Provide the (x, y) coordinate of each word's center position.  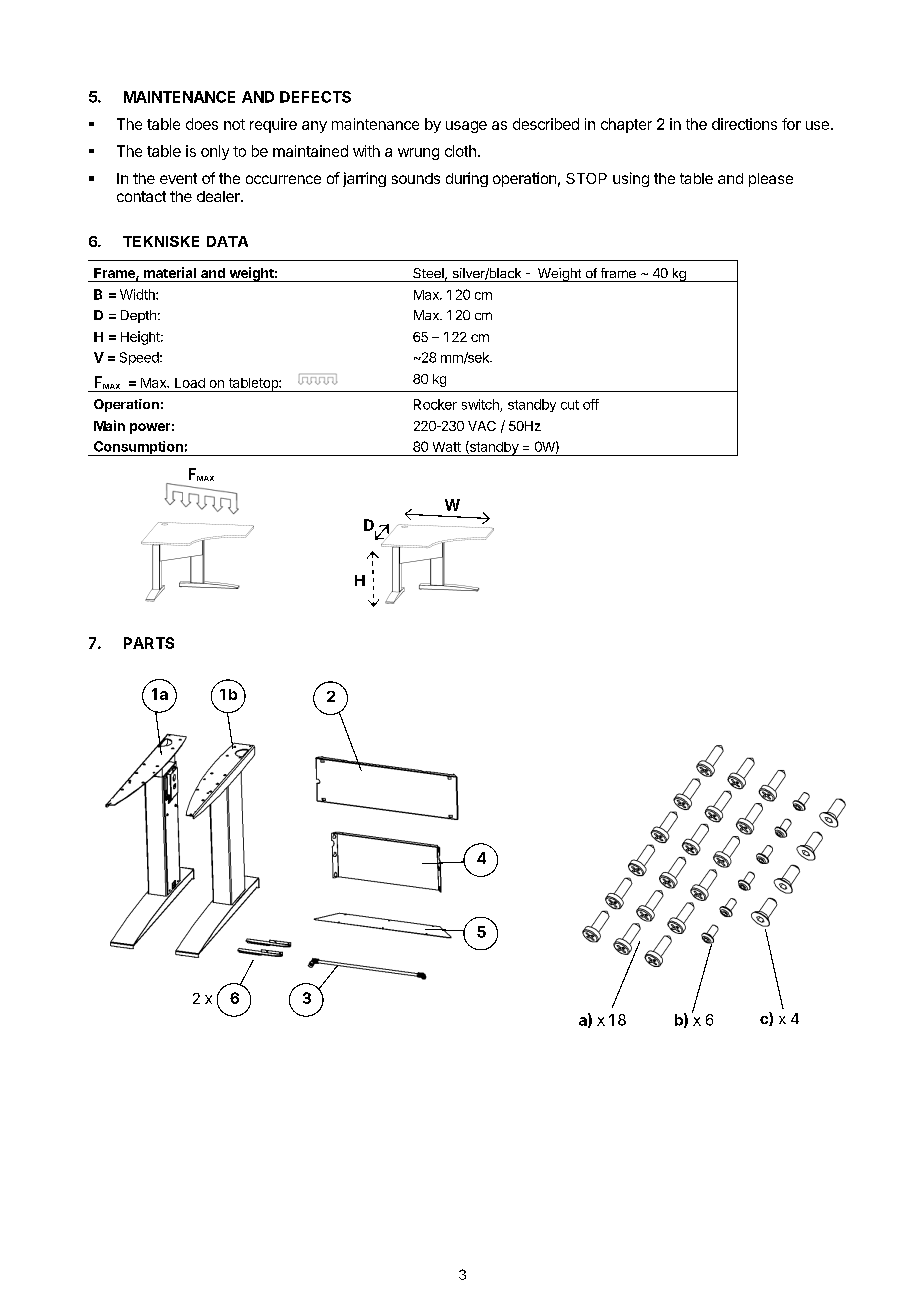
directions (744, 124)
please (771, 180)
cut (570, 405)
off (591, 404)
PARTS (149, 643)
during (467, 179)
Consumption (138, 448)
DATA (227, 241)
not (234, 124)
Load (190, 383)
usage (466, 127)
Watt (447, 447)
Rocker (435, 404)
